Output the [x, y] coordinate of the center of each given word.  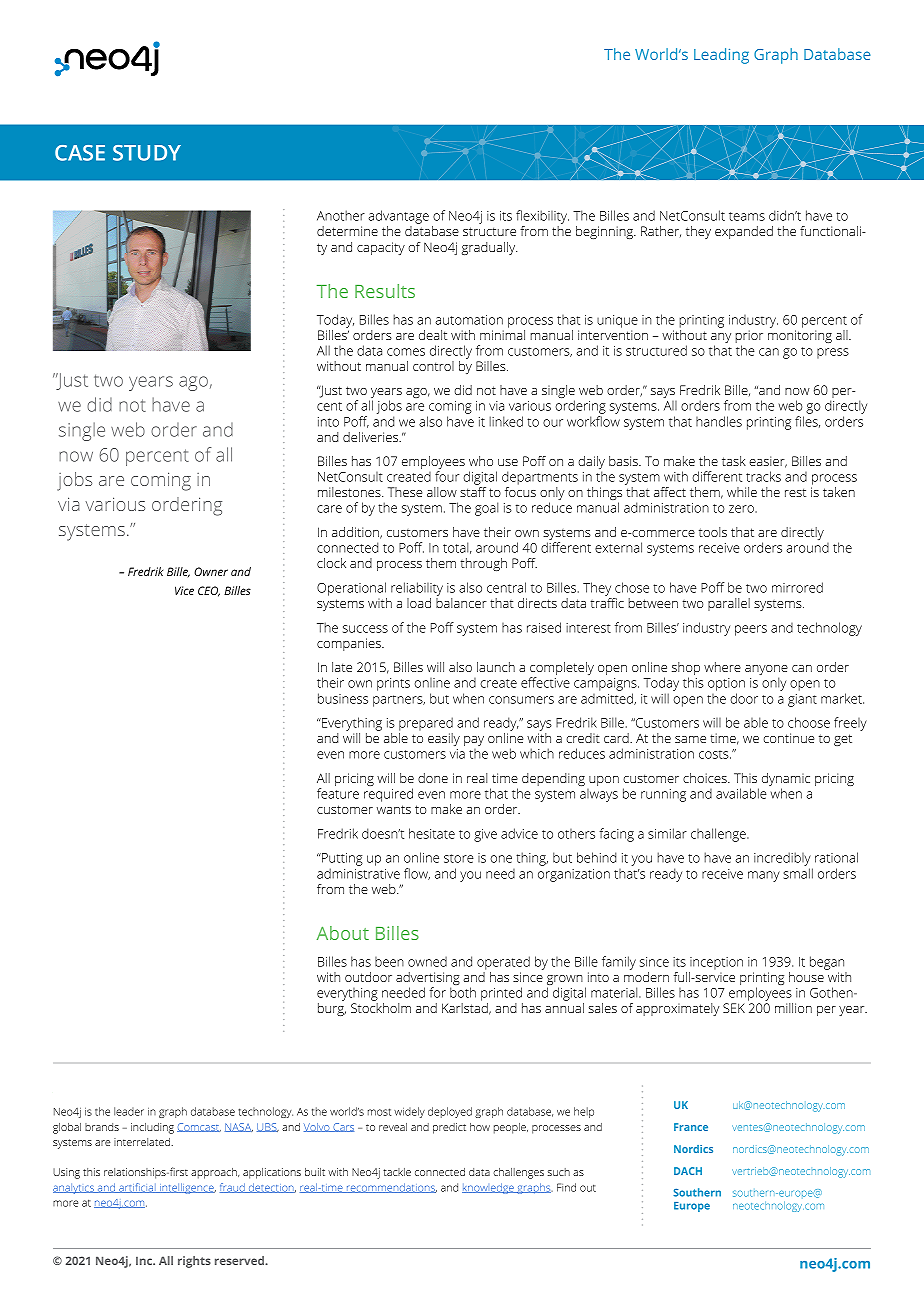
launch [496, 667]
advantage [398, 218]
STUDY [147, 153]
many [764, 876]
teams [747, 216]
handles [719, 421]
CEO [209, 591]
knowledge [489, 1188]
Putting [341, 861]
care [329, 509]
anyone [766, 671]
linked [506, 421]
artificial [137, 1188]
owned [427, 961]
